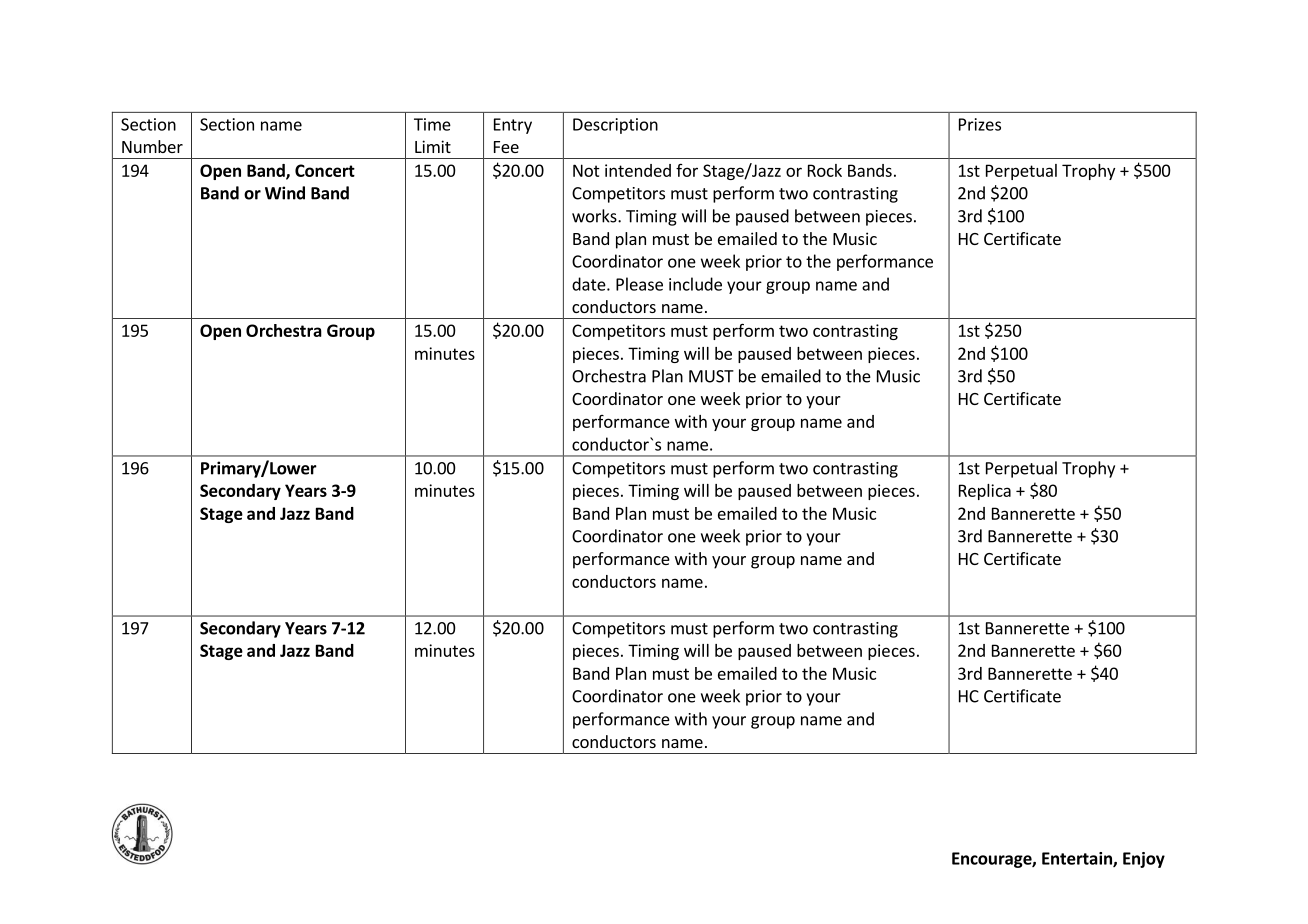  What do you see at coordinates (985, 492) in the screenshot?
I see `Replica` at bounding box center [985, 492].
